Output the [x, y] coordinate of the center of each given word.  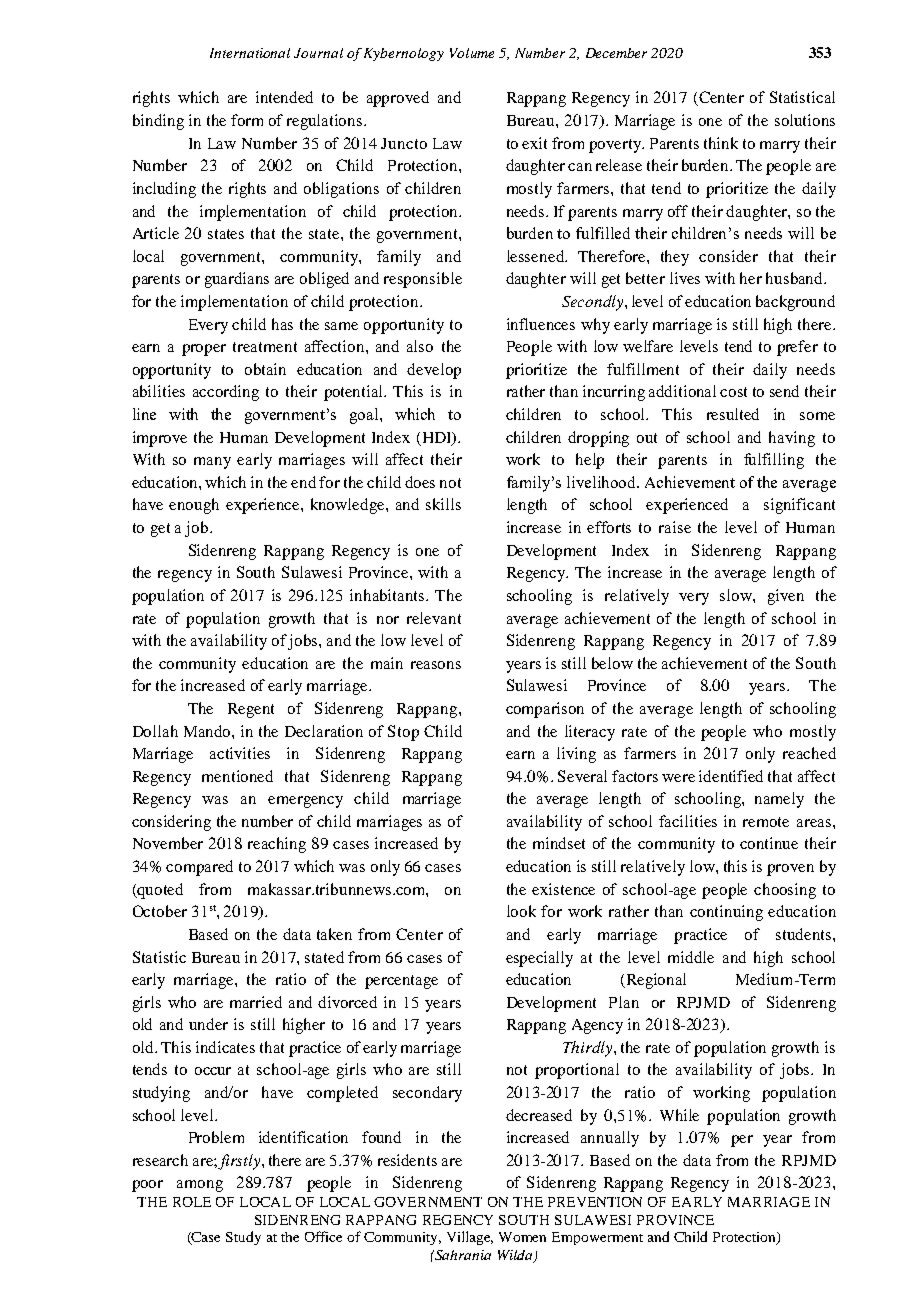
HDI [436, 438]
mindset [559, 843]
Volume [472, 53]
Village [470, 1238]
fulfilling [774, 461]
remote [766, 822]
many [212, 463]
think [721, 143]
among [200, 1186]
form [247, 120]
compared [199, 868]
